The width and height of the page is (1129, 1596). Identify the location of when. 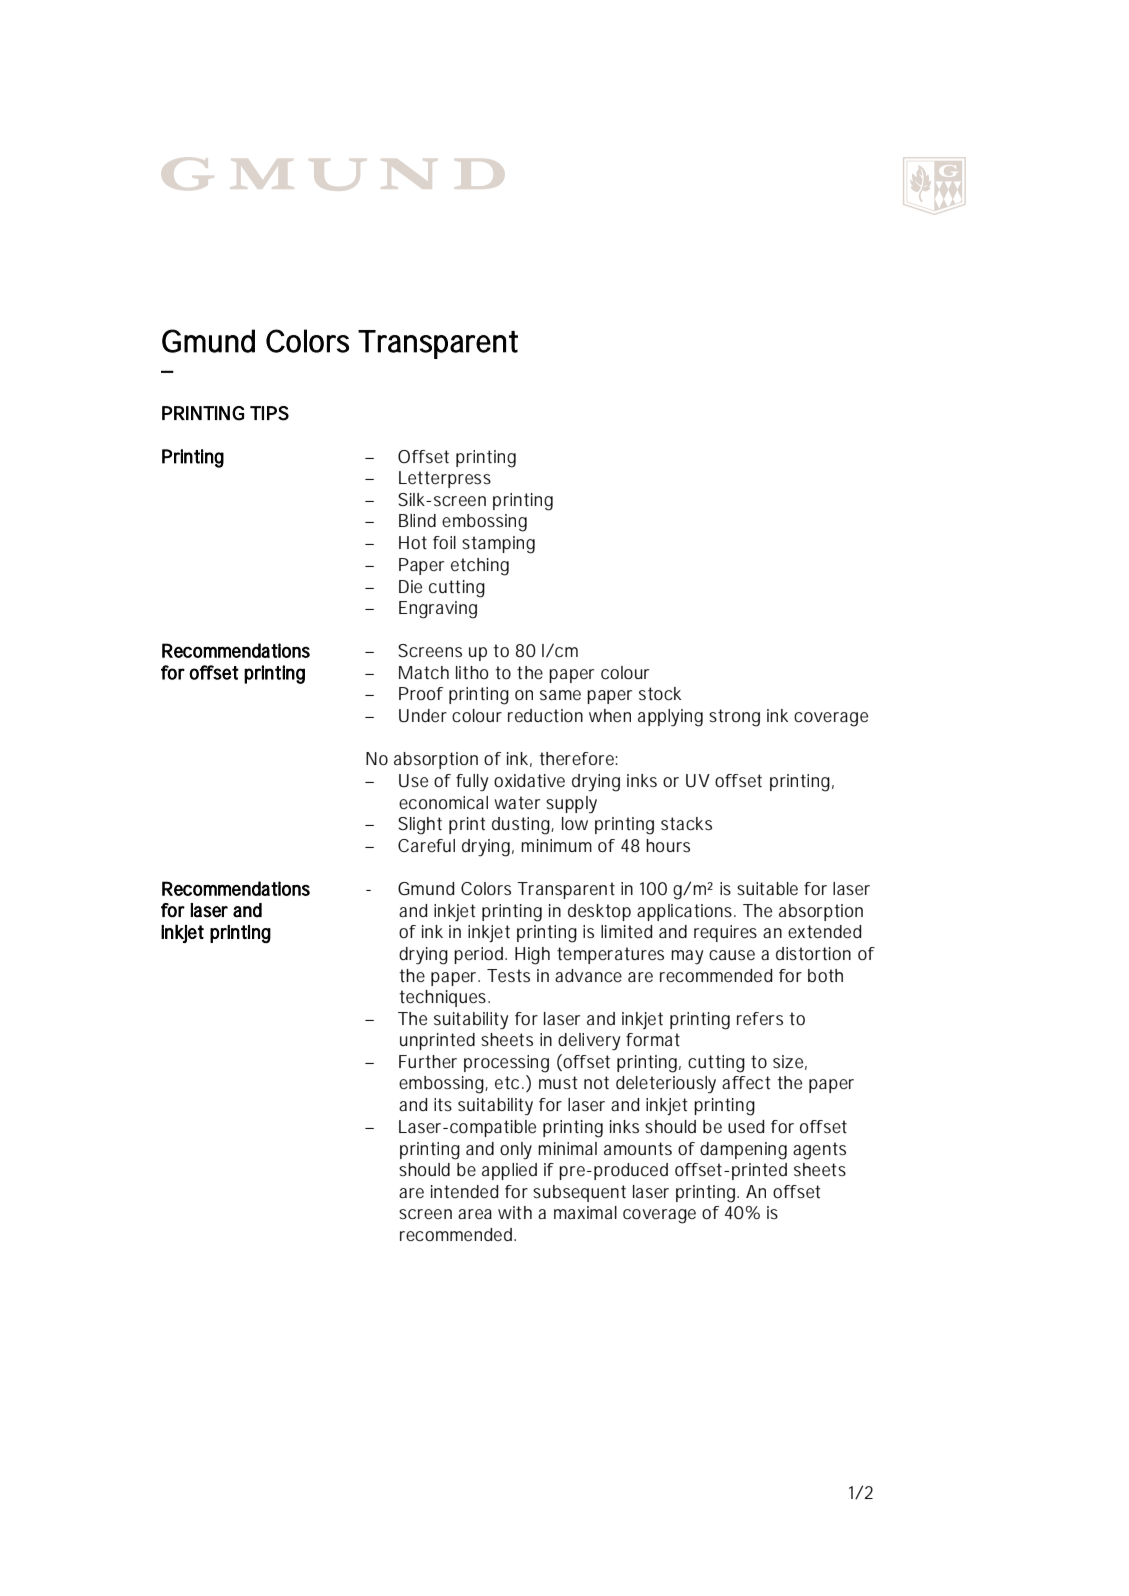
(610, 715).
